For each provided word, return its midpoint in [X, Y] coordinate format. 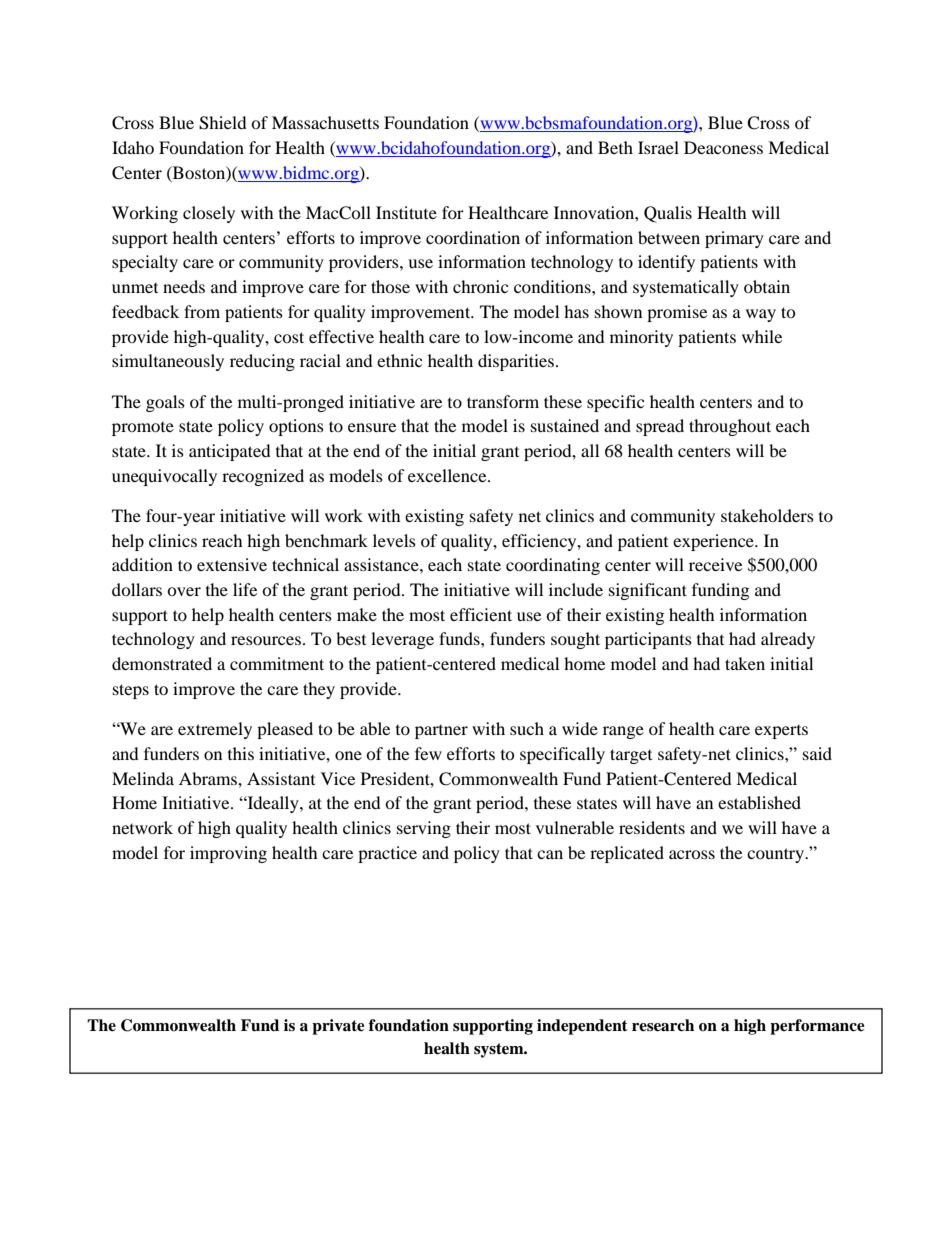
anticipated [230, 452]
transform [503, 401]
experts [781, 732]
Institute [406, 212]
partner [441, 732]
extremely [215, 730]
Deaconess [723, 147]
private [338, 1027]
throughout [730, 427]
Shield [223, 123]
